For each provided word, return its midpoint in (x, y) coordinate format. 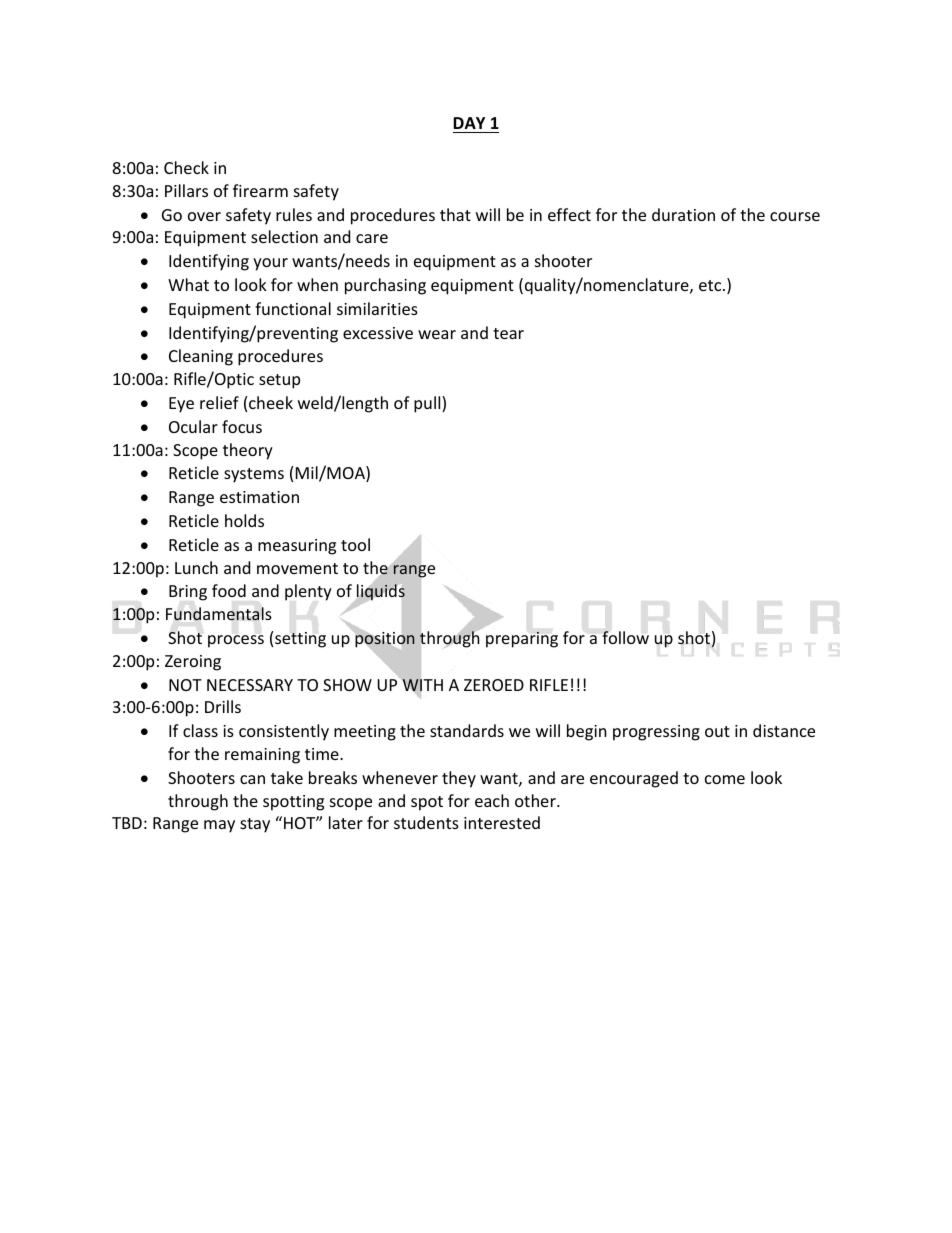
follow (625, 637)
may (219, 826)
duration (683, 214)
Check (186, 167)
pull (428, 404)
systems (254, 475)
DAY (469, 123)
